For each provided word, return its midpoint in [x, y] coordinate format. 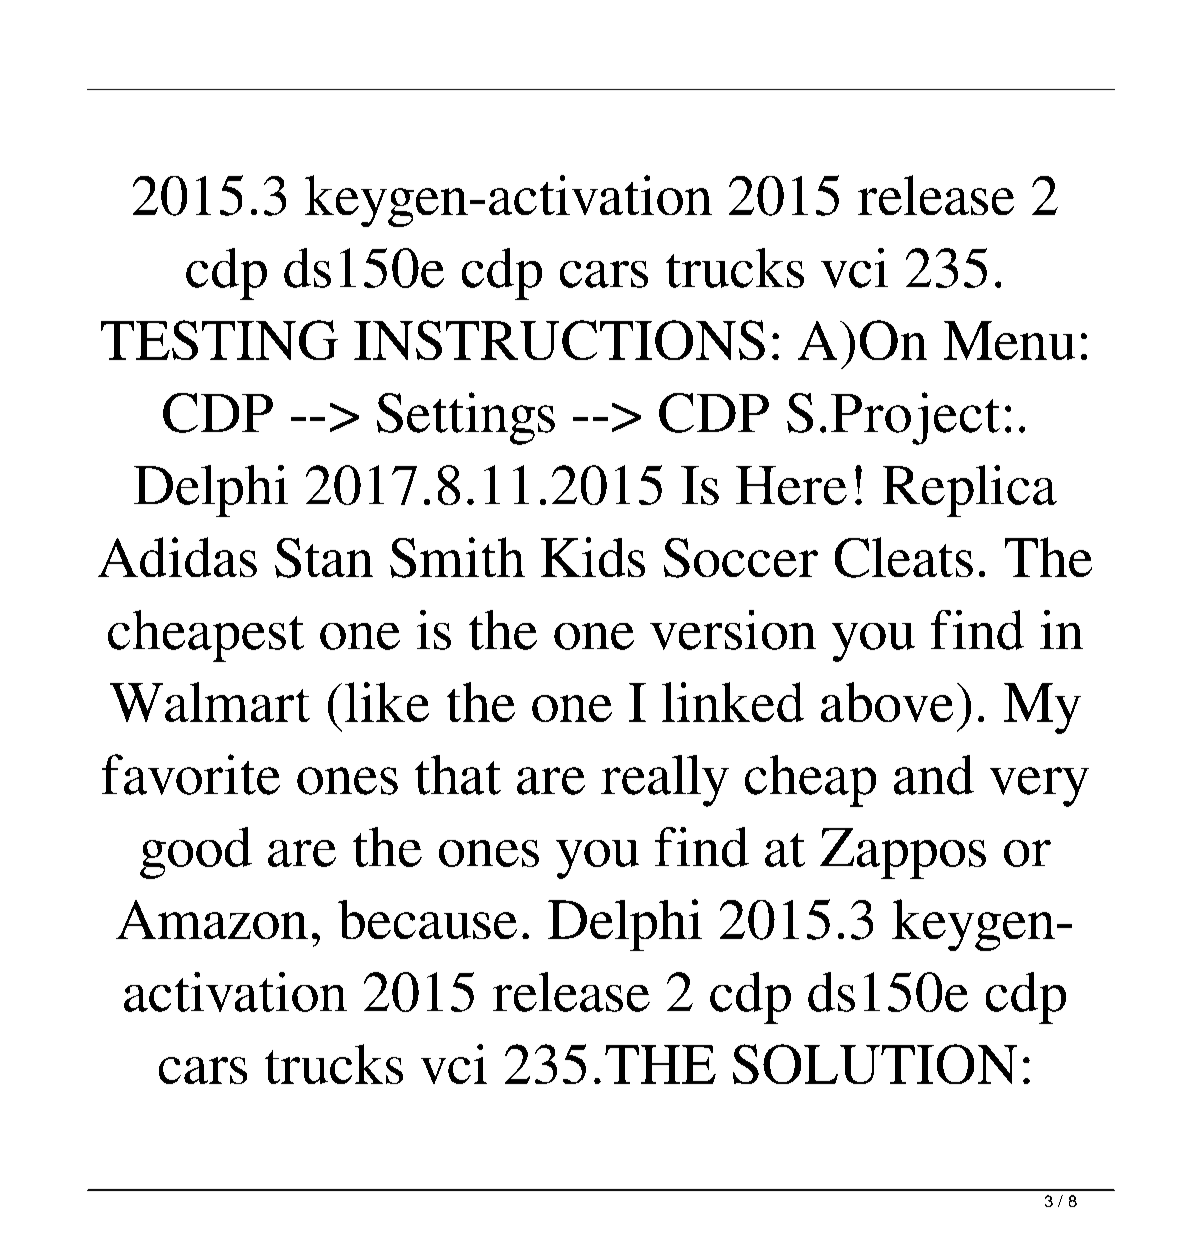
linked [733, 702]
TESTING [219, 340]
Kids [593, 557]
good [196, 853]
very [1039, 787]
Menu [1009, 340]
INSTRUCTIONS [559, 340]
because [427, 919]
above [887, 702]
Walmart [210, 702]
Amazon [212, 919]
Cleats [904, 557]
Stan [324, 558]
